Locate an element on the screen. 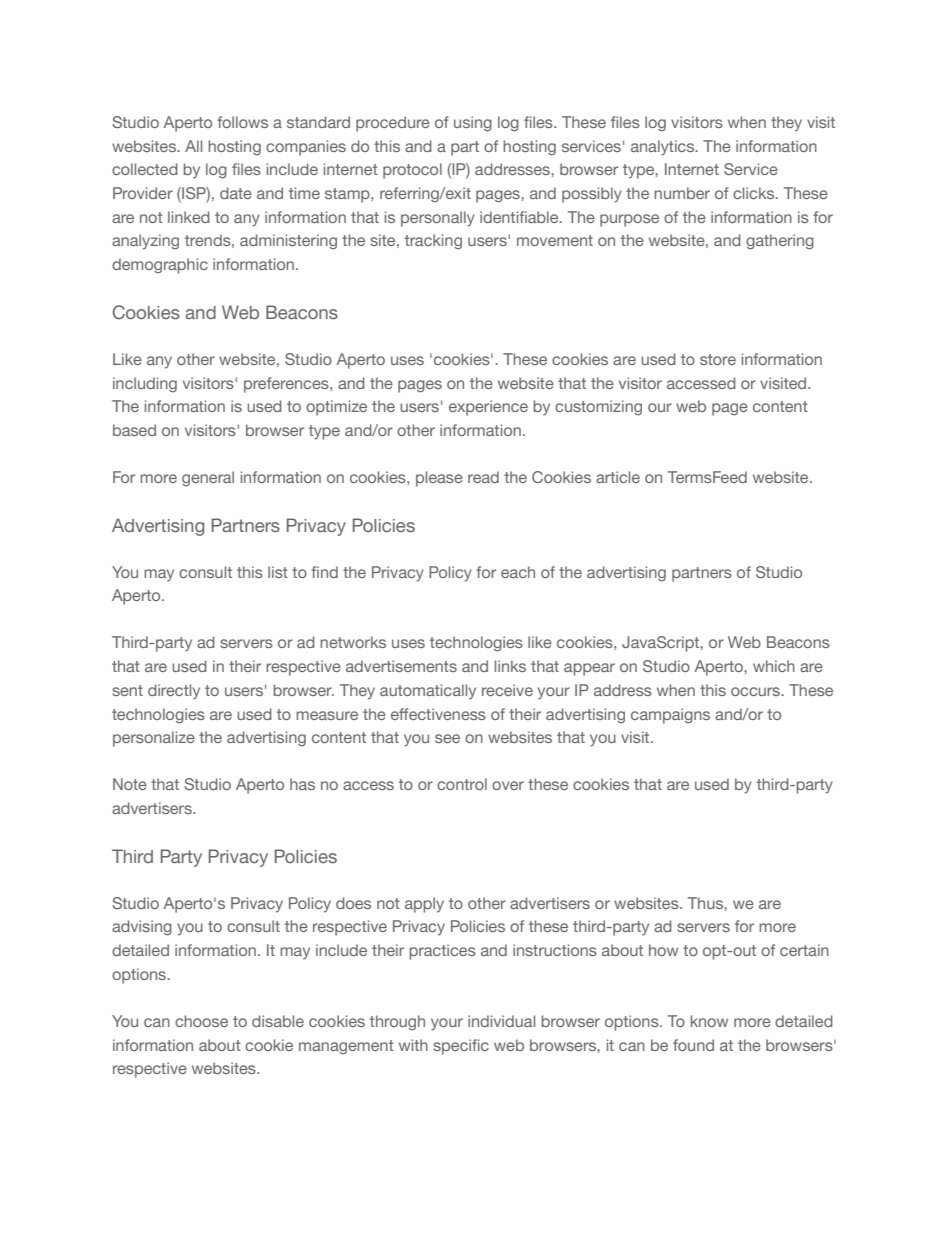  choose is located at coordinates (201, 1021).
